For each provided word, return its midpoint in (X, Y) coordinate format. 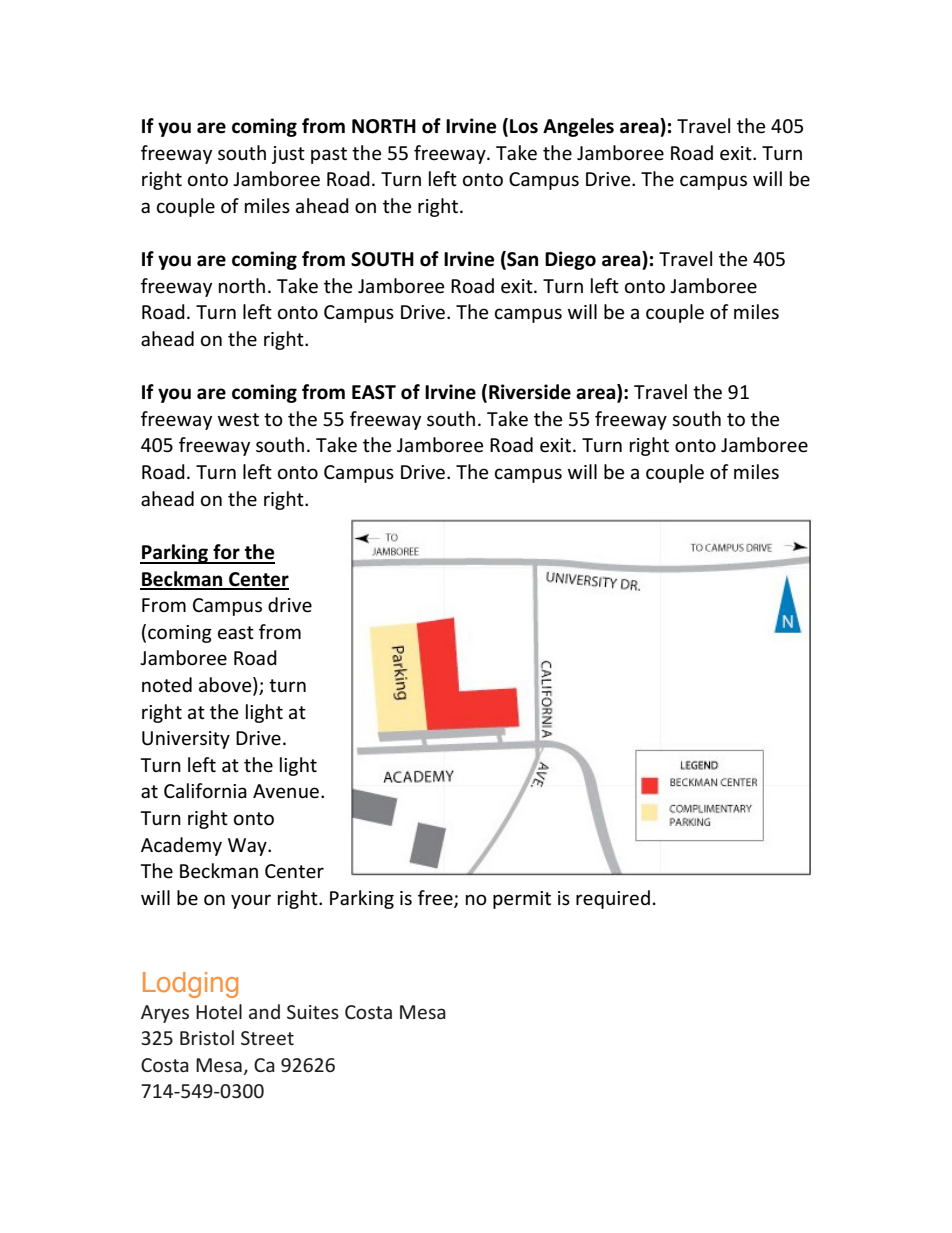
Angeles (578, 127)
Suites (313, 1012)
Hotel (219, 1011)
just (288, 155)
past (329, 155)
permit (522, 900)
